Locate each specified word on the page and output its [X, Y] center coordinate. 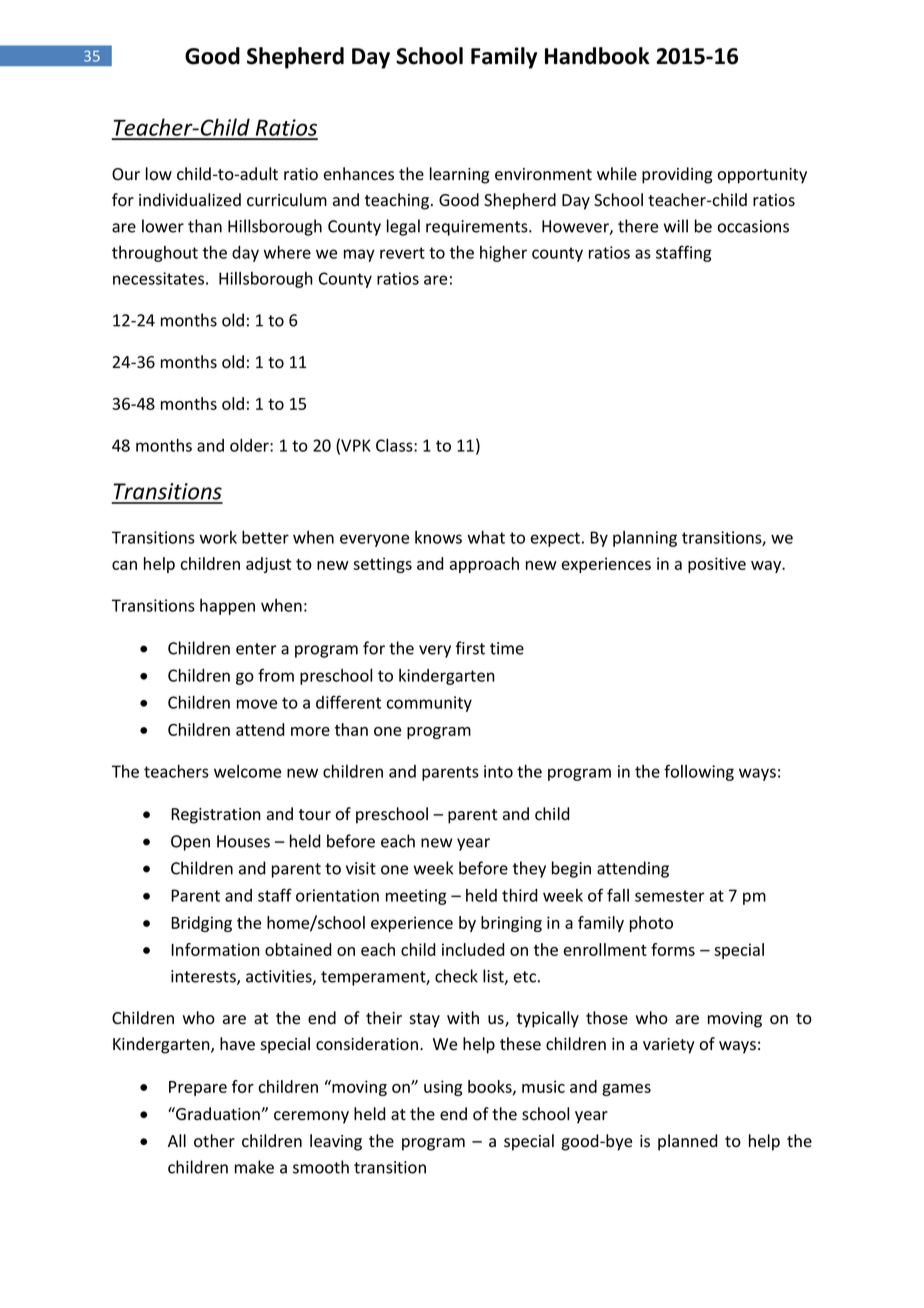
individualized [190, 200]
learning [459, 175]
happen [227, 607]
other [214, 1141]
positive [717, 565]
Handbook [597, 56]
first [470, 648]
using [443, 1088]
